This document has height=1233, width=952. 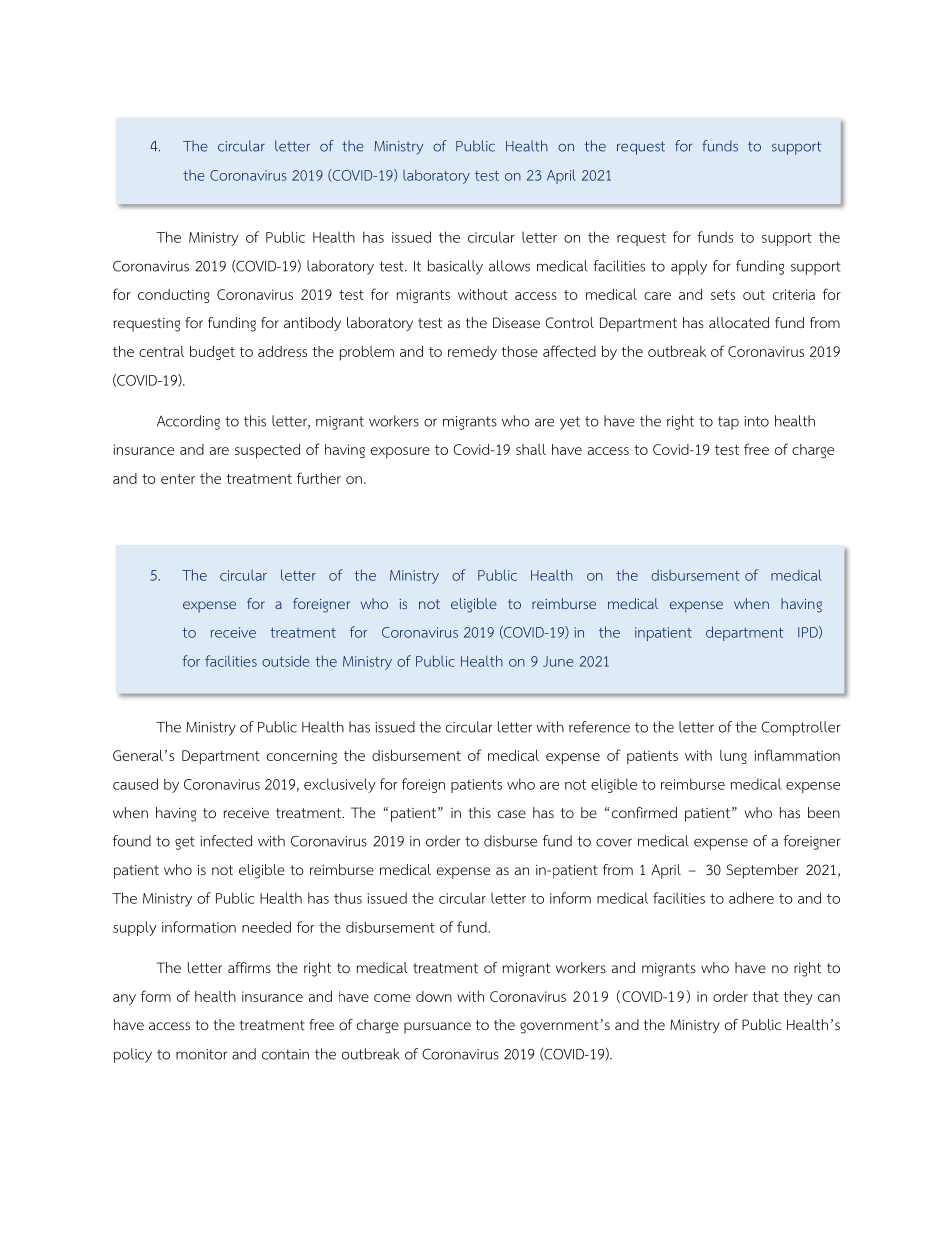 What do you see at coordinates (558, 661) in the document?
I see `June` at bounding box center [558, 661].
